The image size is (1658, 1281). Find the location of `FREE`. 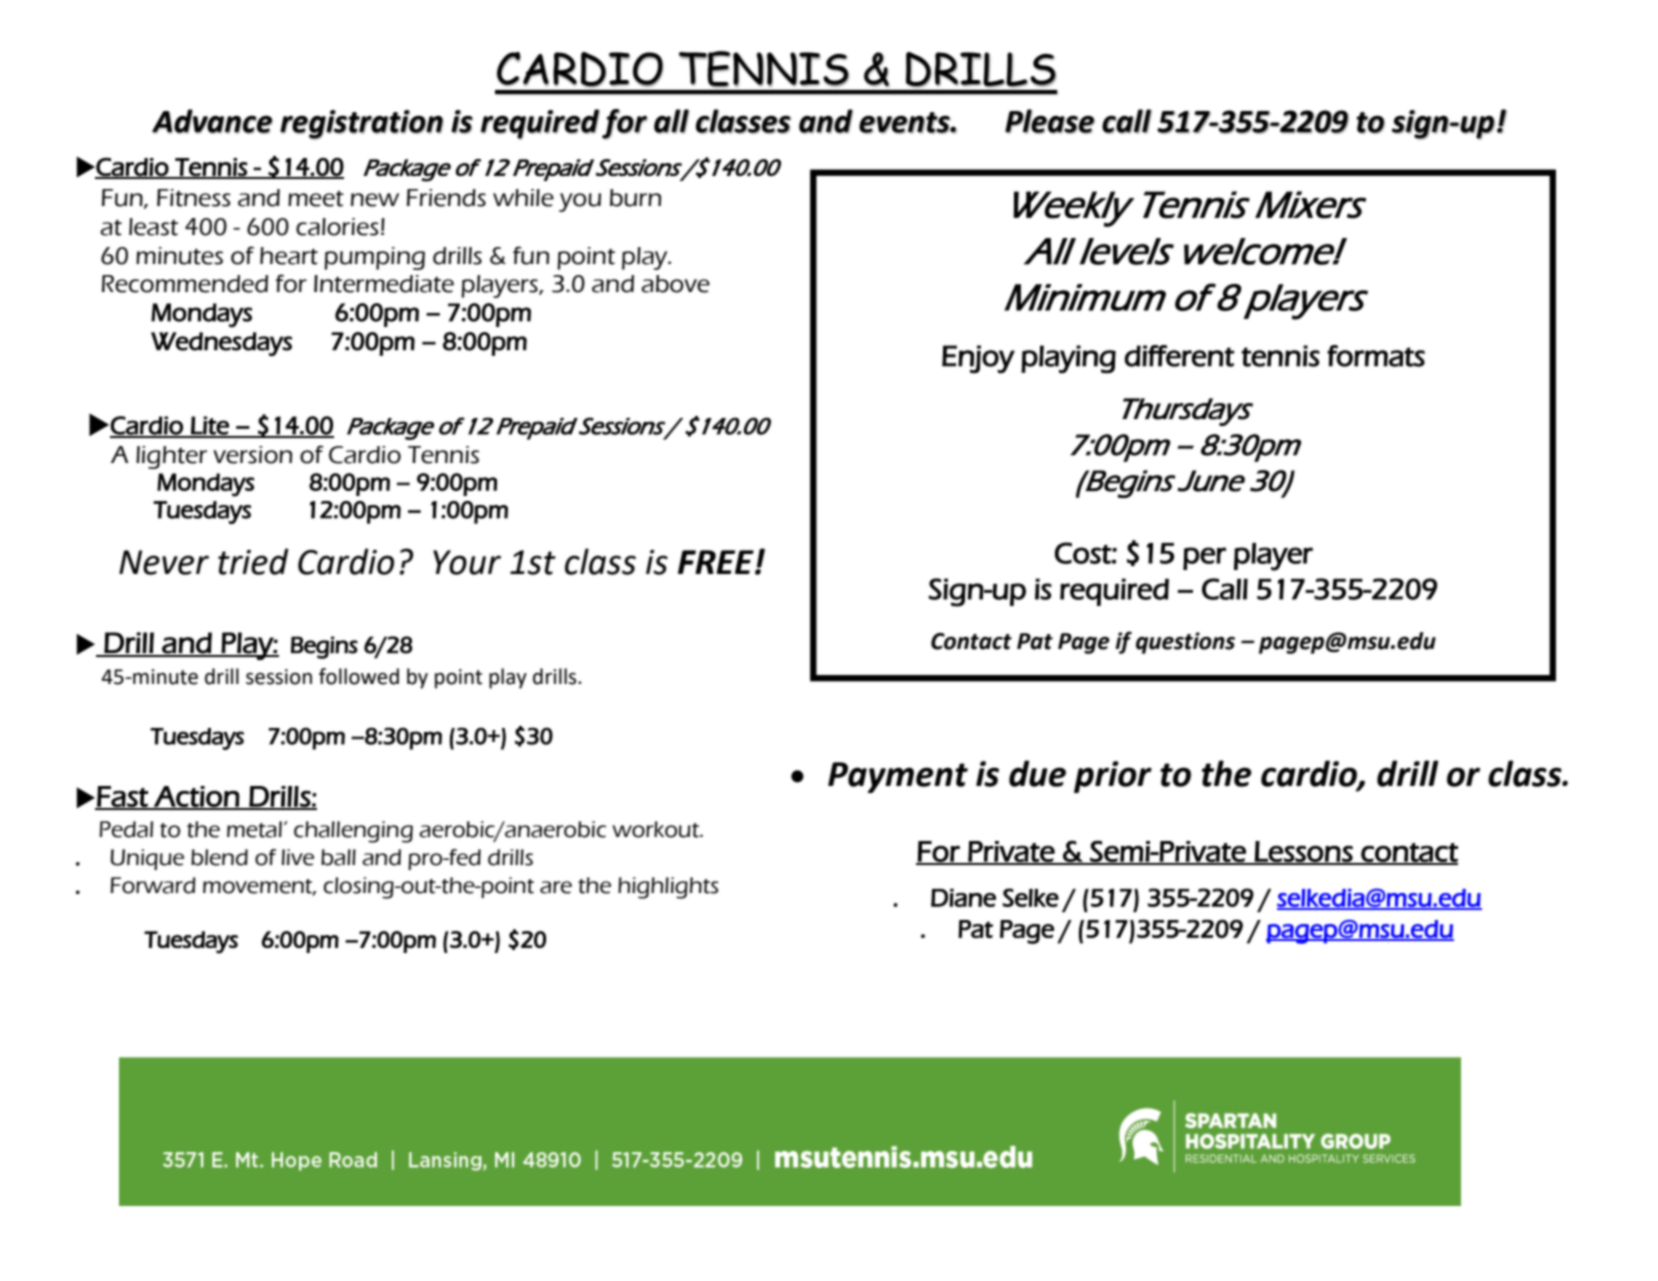

FREE is located at coordinates (717, 562).
